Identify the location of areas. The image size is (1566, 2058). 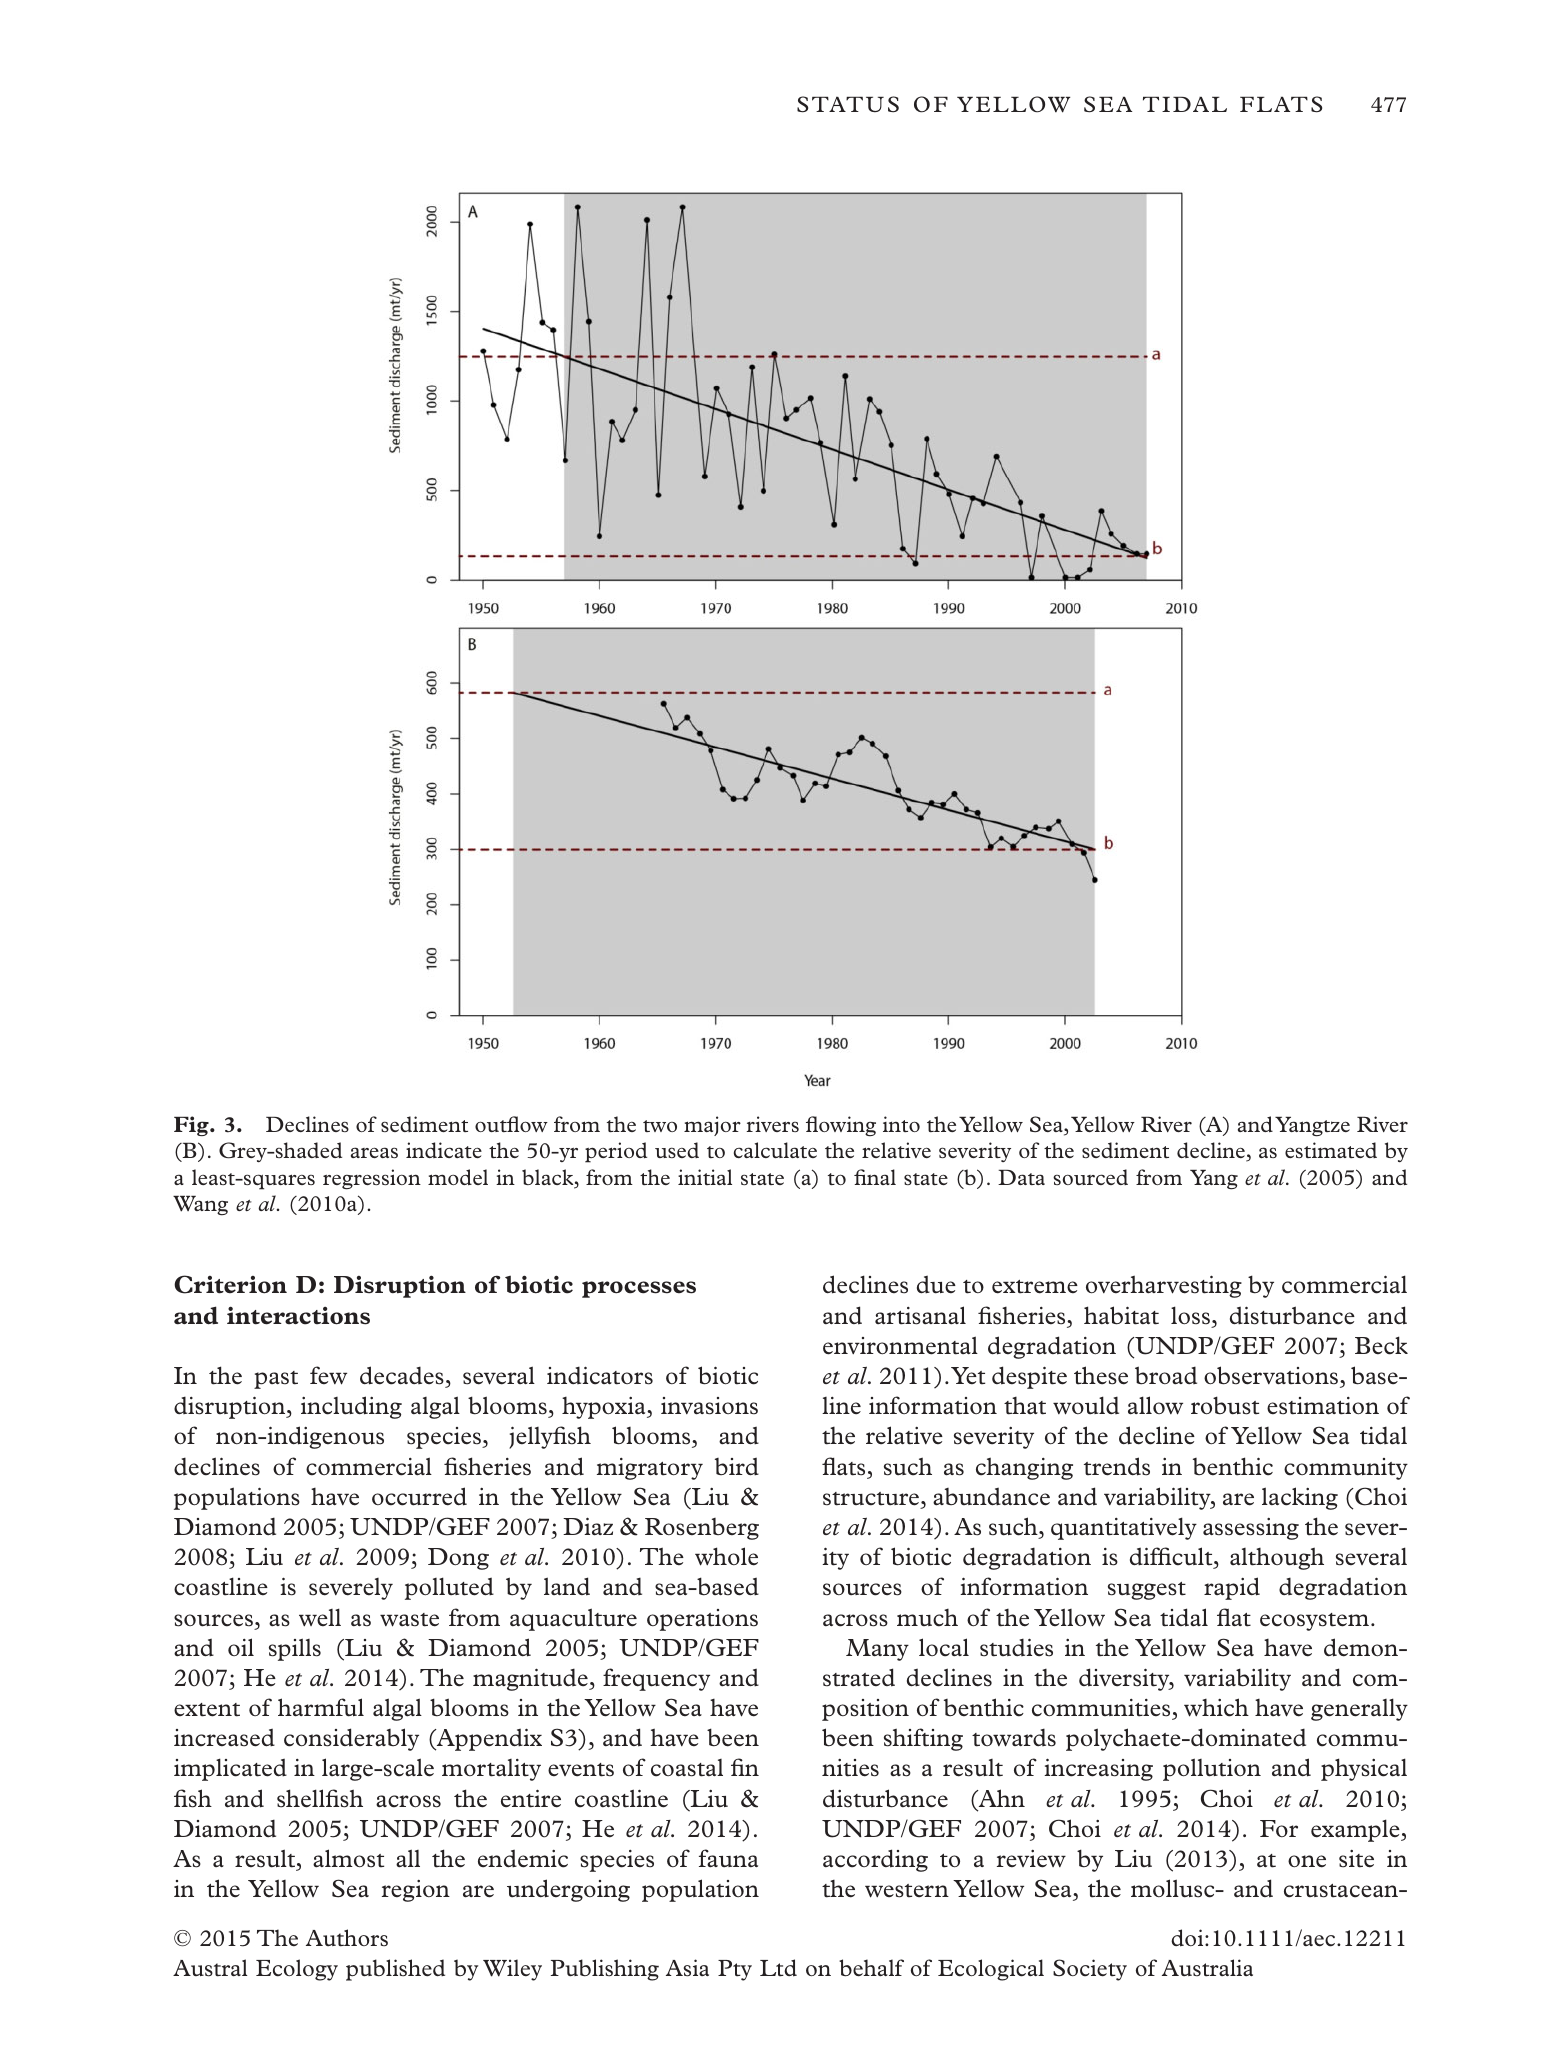
(374, 1152).
